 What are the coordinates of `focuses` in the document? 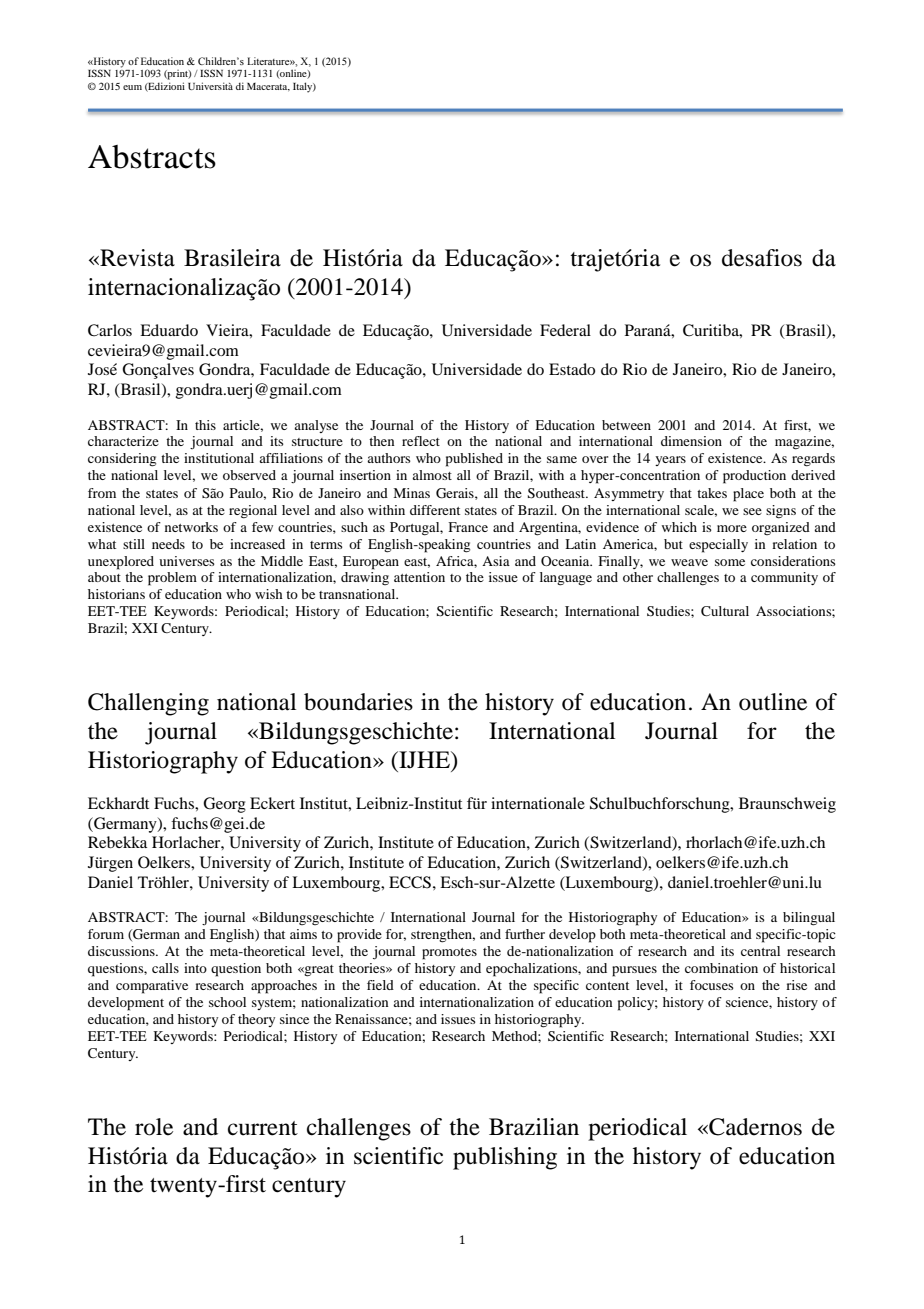 It's located at (712, 985).
